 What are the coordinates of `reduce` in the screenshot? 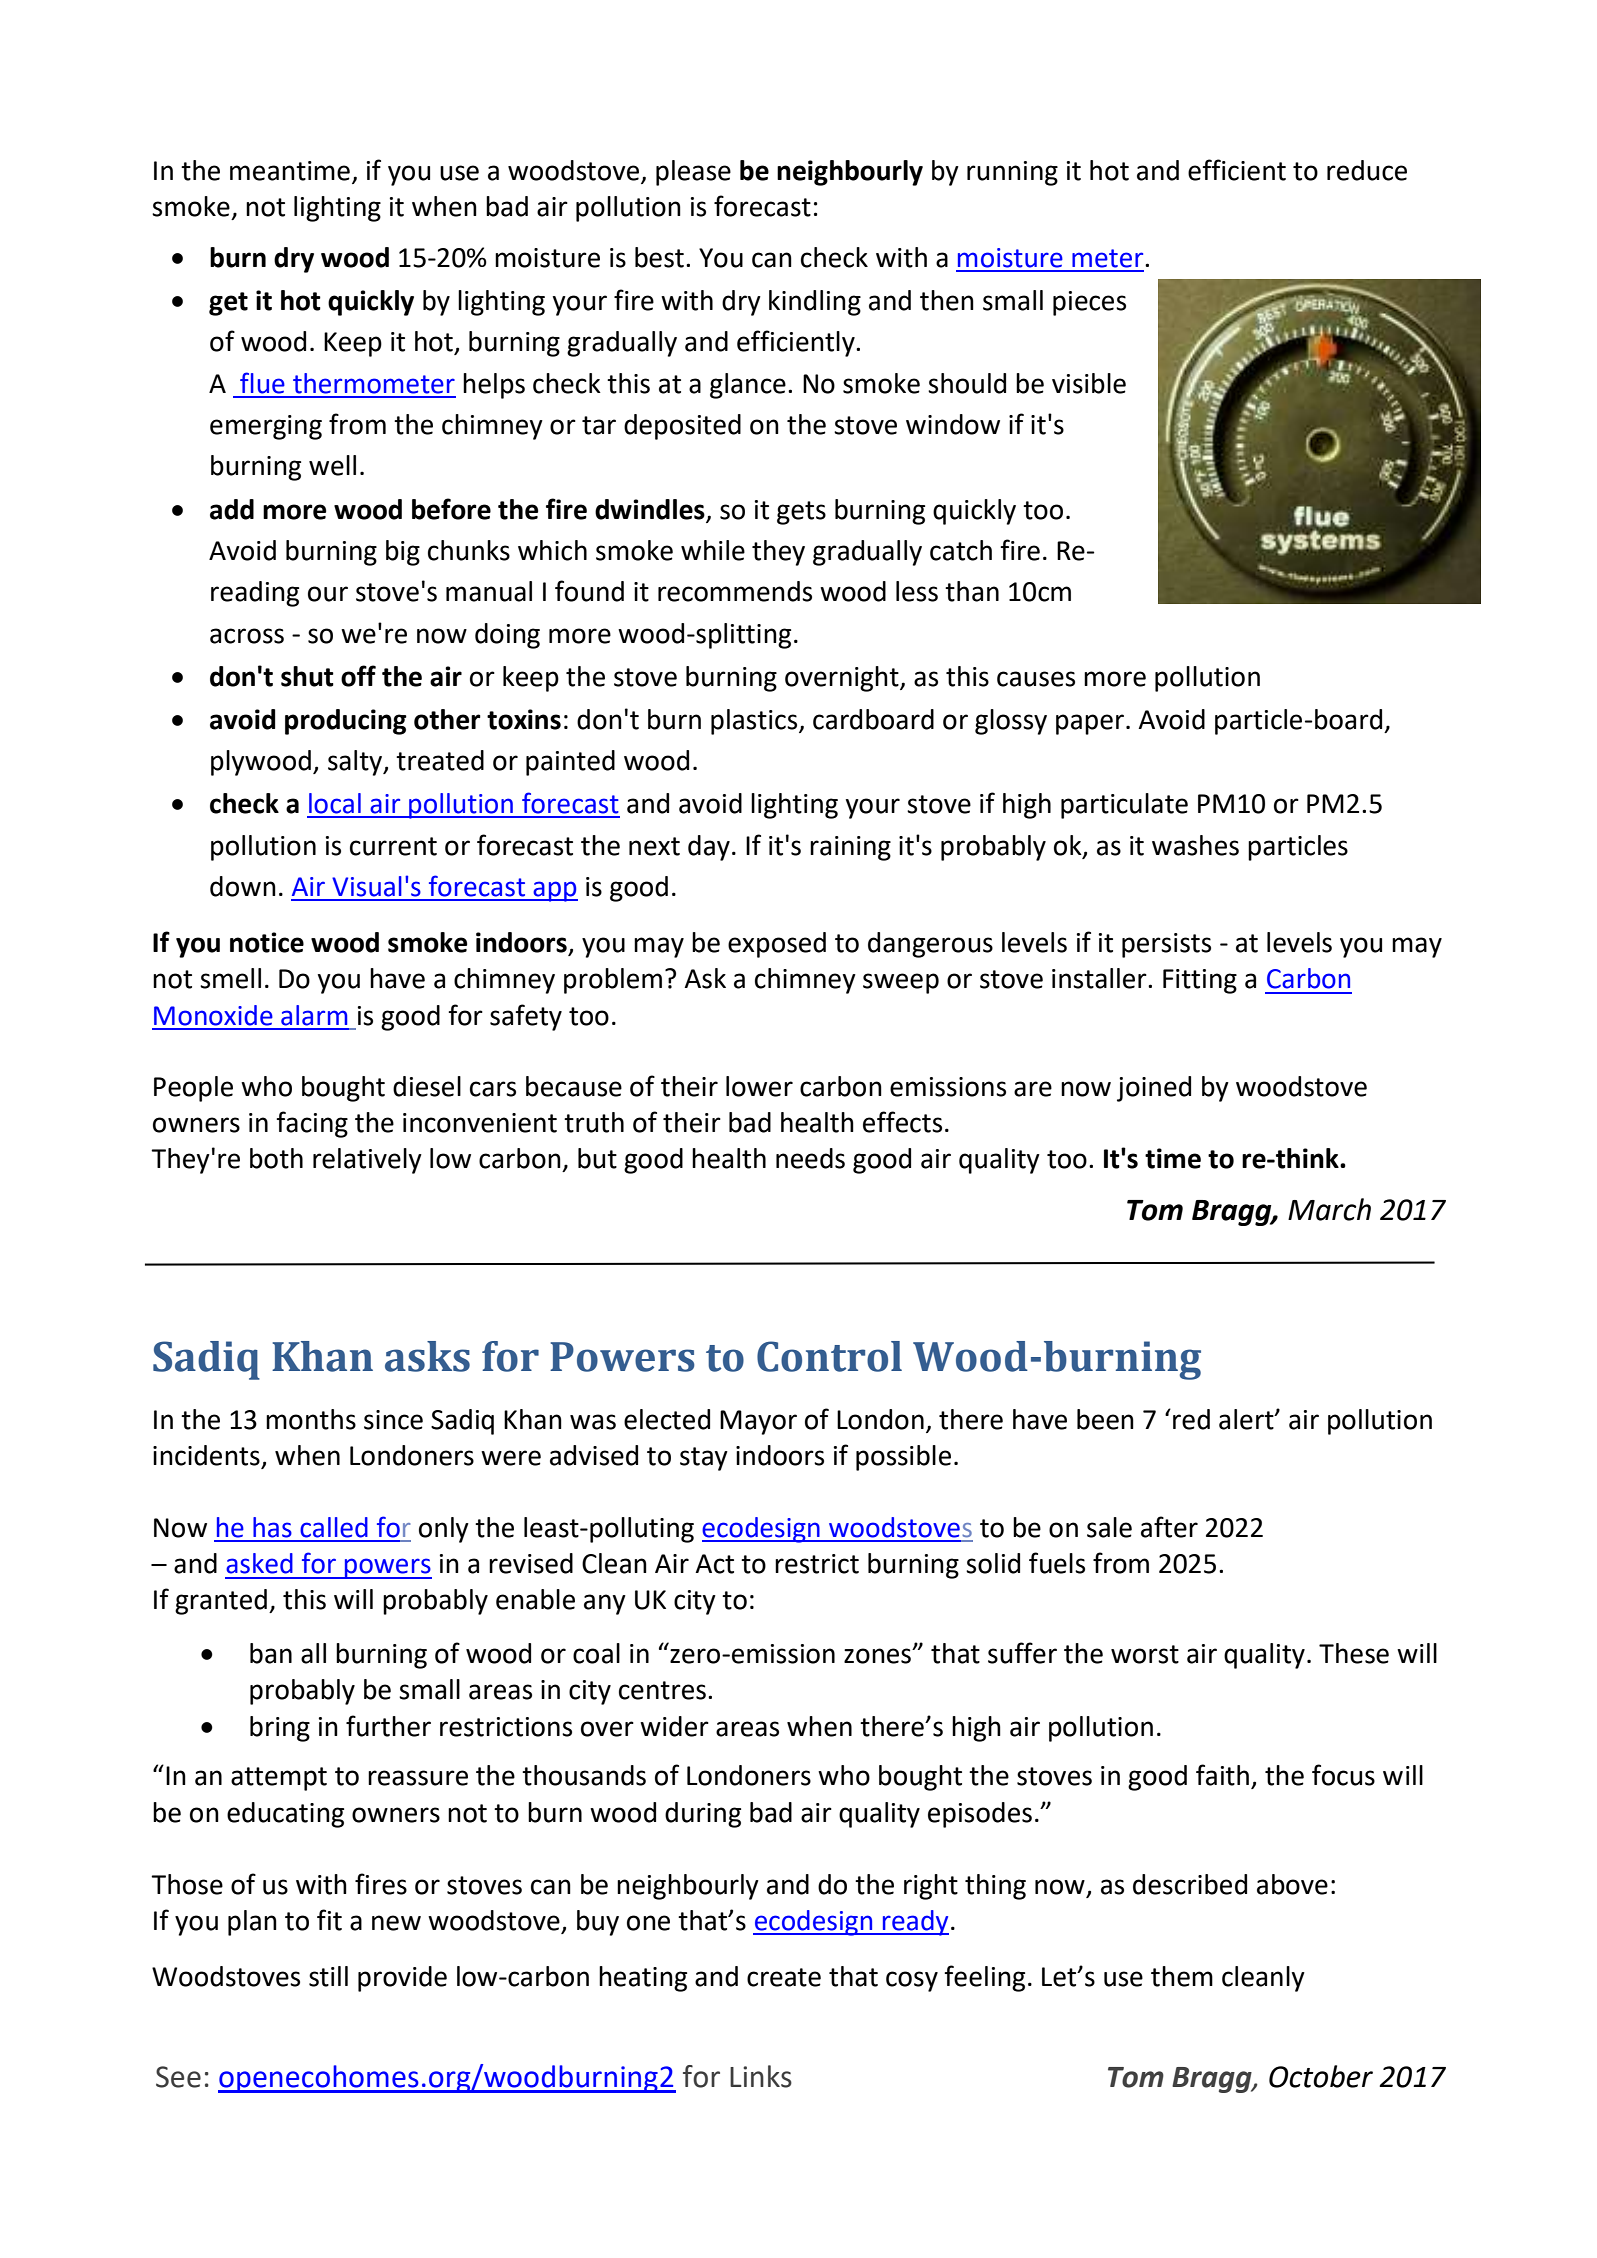 It's located at (1367, 170).
